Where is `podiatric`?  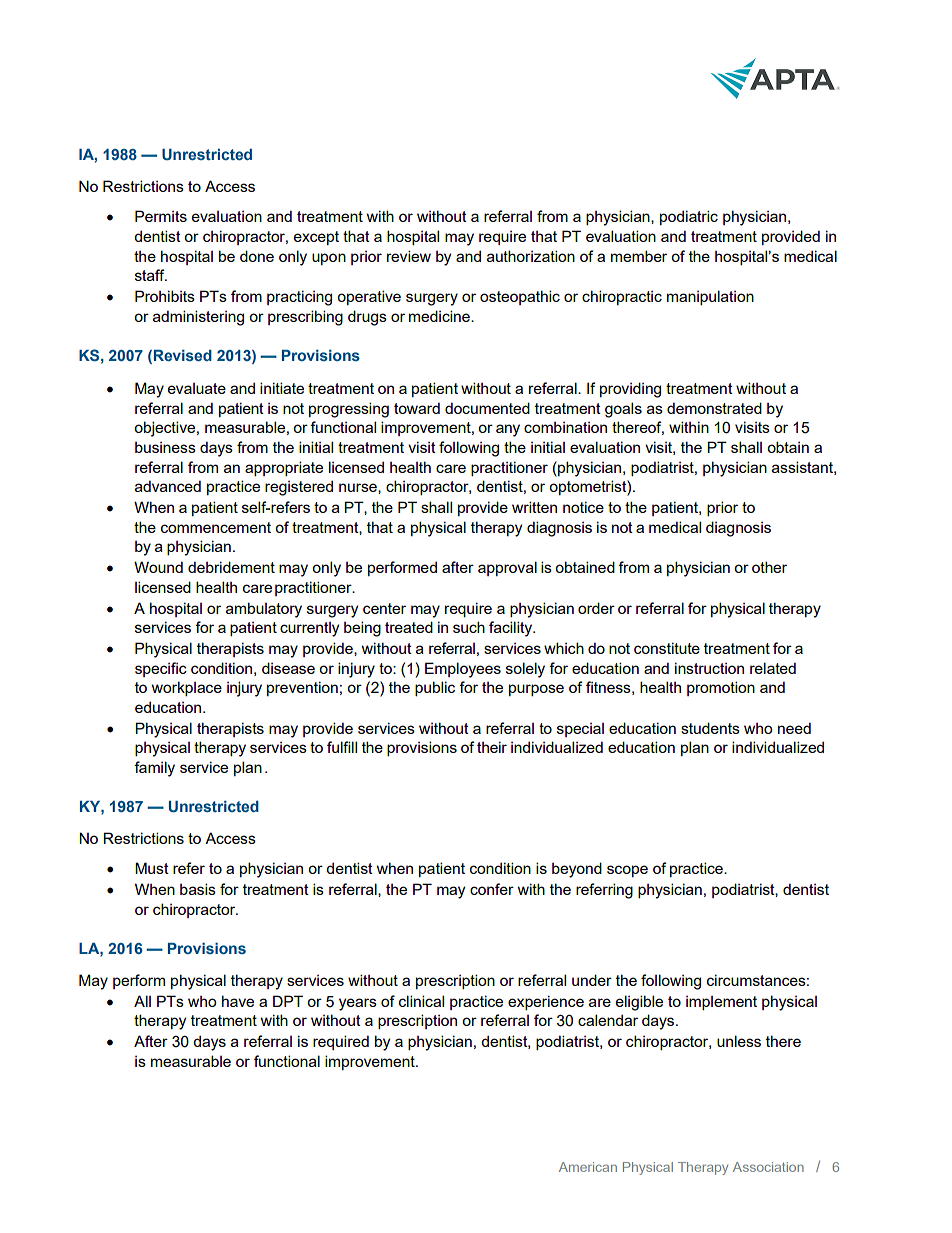
podiatric is located at coordinates (689, 217).
